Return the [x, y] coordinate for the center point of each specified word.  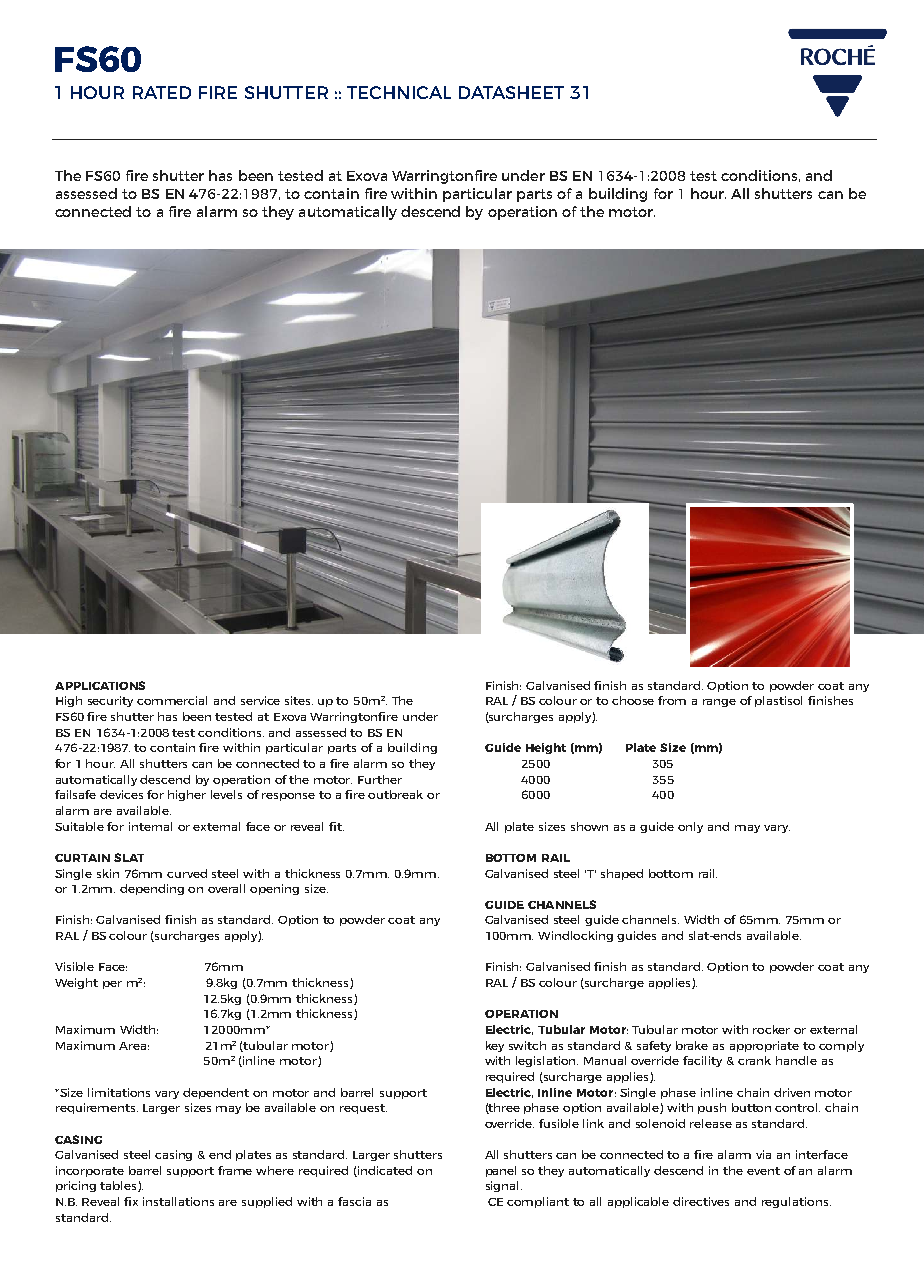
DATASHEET [511, 92]
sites [299, 700]
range [719, 703]
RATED [162, 92]
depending [152, 889]
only [690, 827]
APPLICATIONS [100, 685]
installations [178, 1201]
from [672, 700]
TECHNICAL [399, 92]
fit [336, 826]
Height [546, 748]
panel [501, 1171]
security [110, 701]
